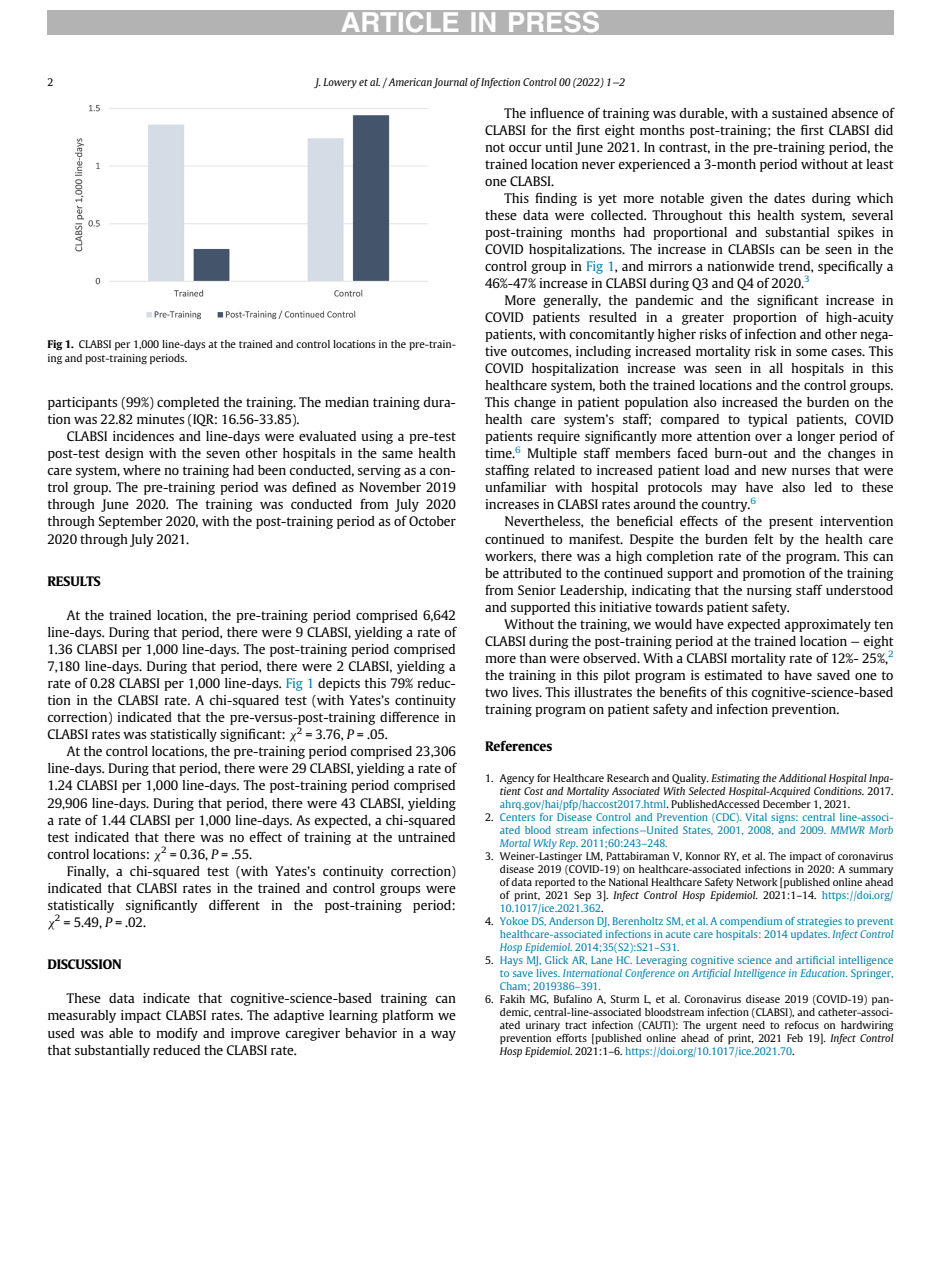  What do you see at coordinates (517, 817) in the page?
I see `Centers` at bounding box center [517, 817].
